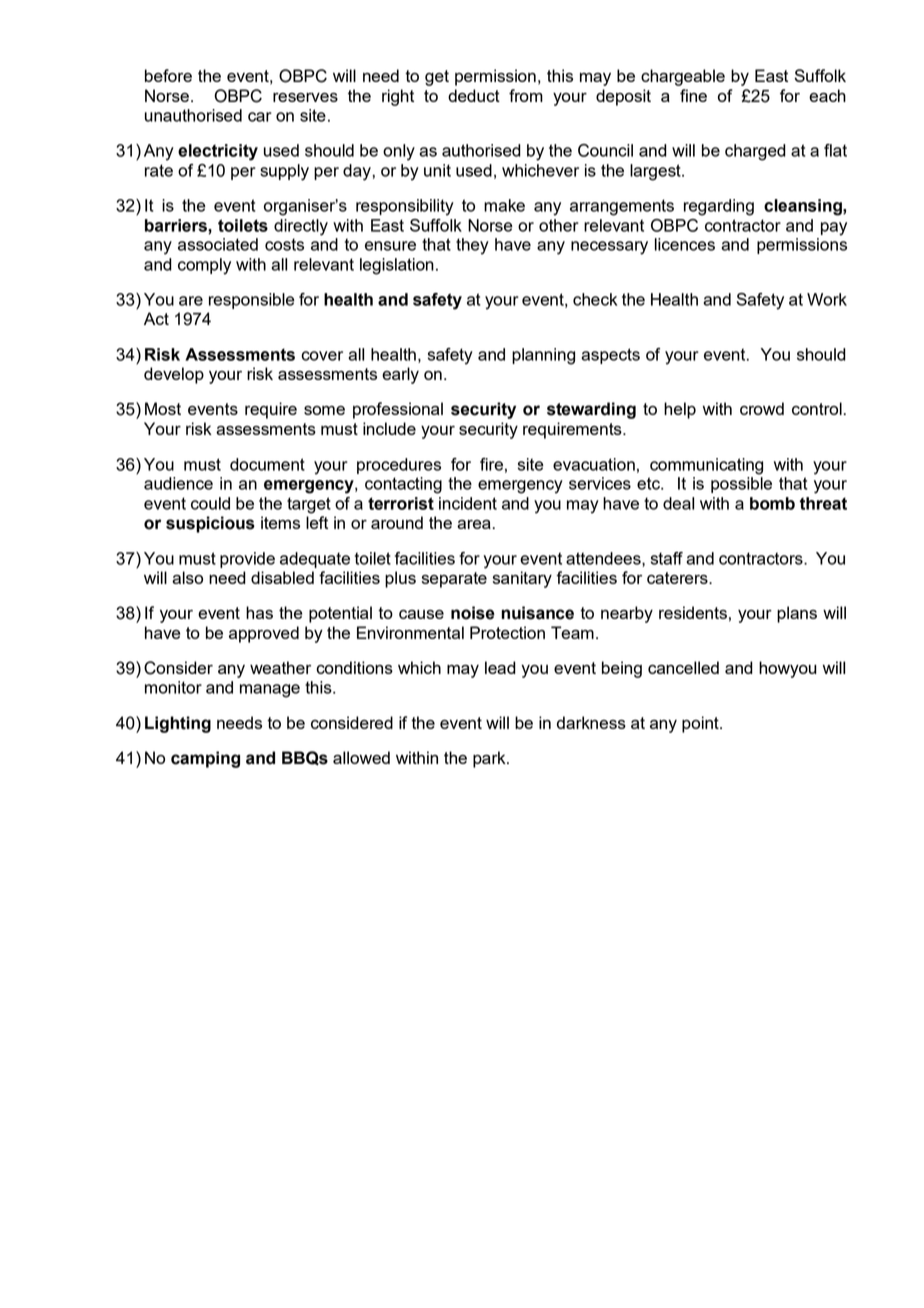  What do you see at coordinates (685, 244) in the screenshot?
I see `licences` at bounding box center [685, 244].
